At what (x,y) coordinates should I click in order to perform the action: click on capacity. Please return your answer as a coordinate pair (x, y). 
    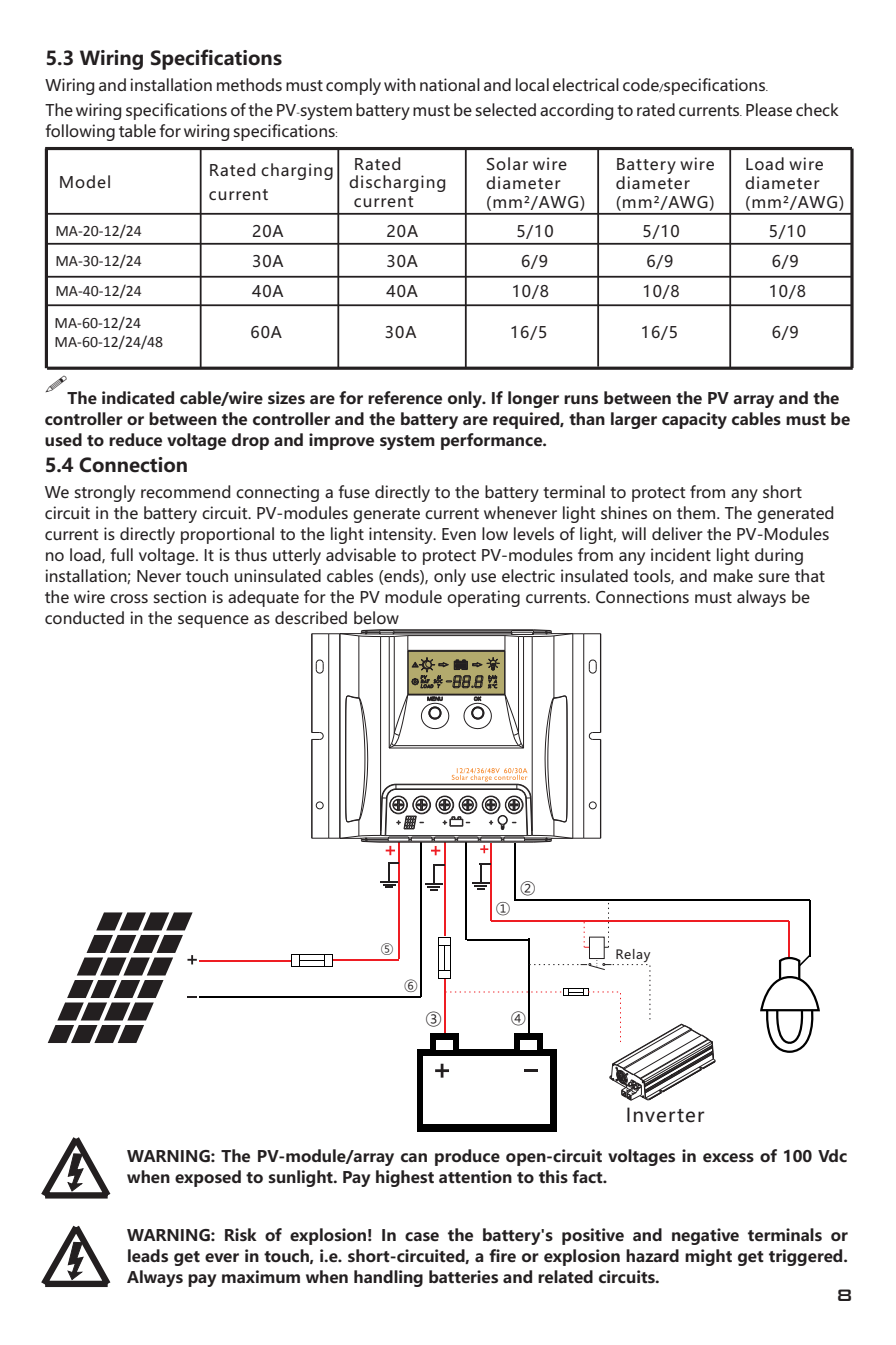
    Looking at the image, I should click on (694, 420).
